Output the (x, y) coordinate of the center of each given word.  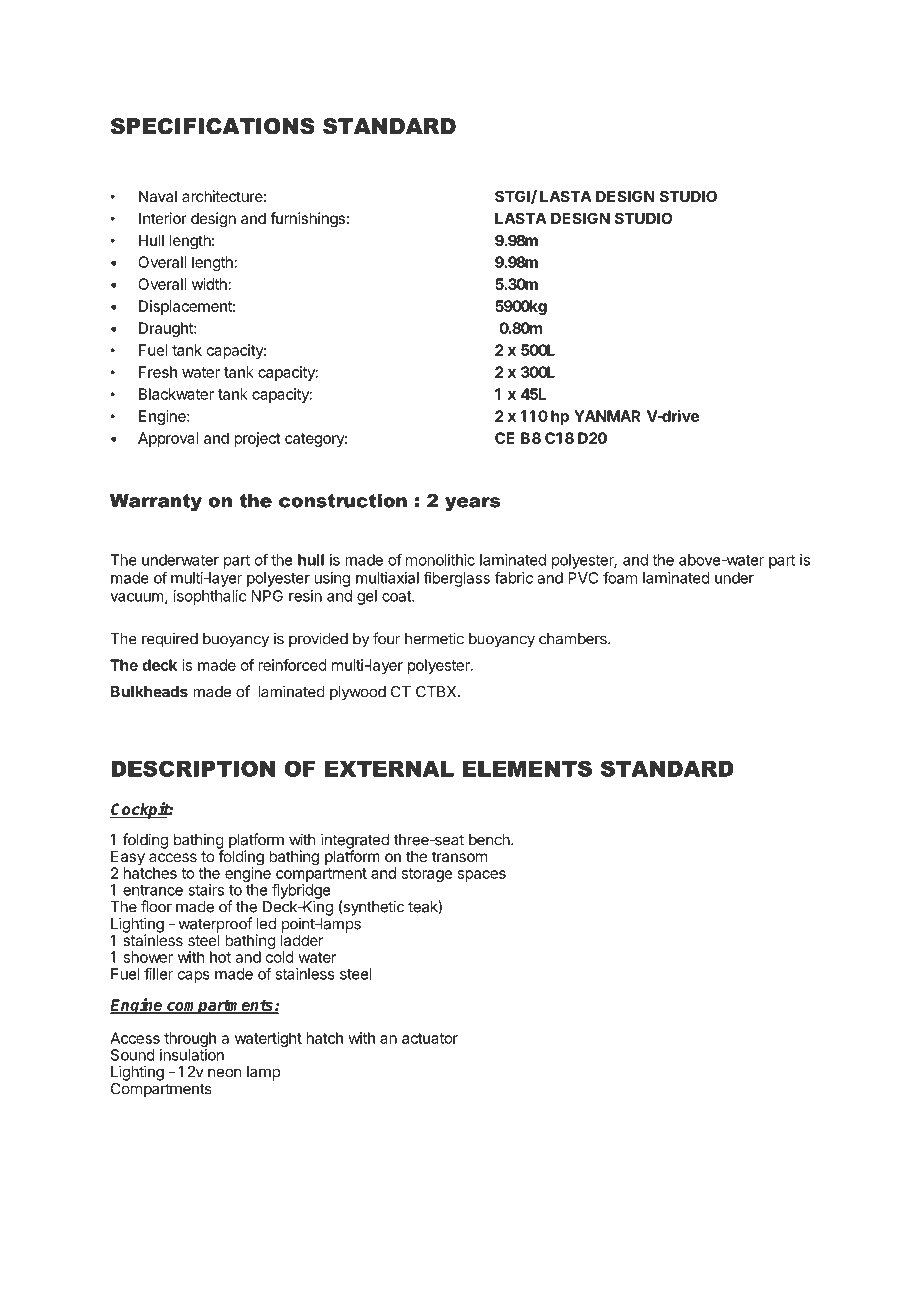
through (190, 1041)
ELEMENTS (527, 768)
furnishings (307, 220)
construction (343, 501)
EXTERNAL (389, 769)
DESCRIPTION (193, 768)
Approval (168, 439)
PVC (583, 578)
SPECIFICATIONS (213, 126)
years (472, 504)
